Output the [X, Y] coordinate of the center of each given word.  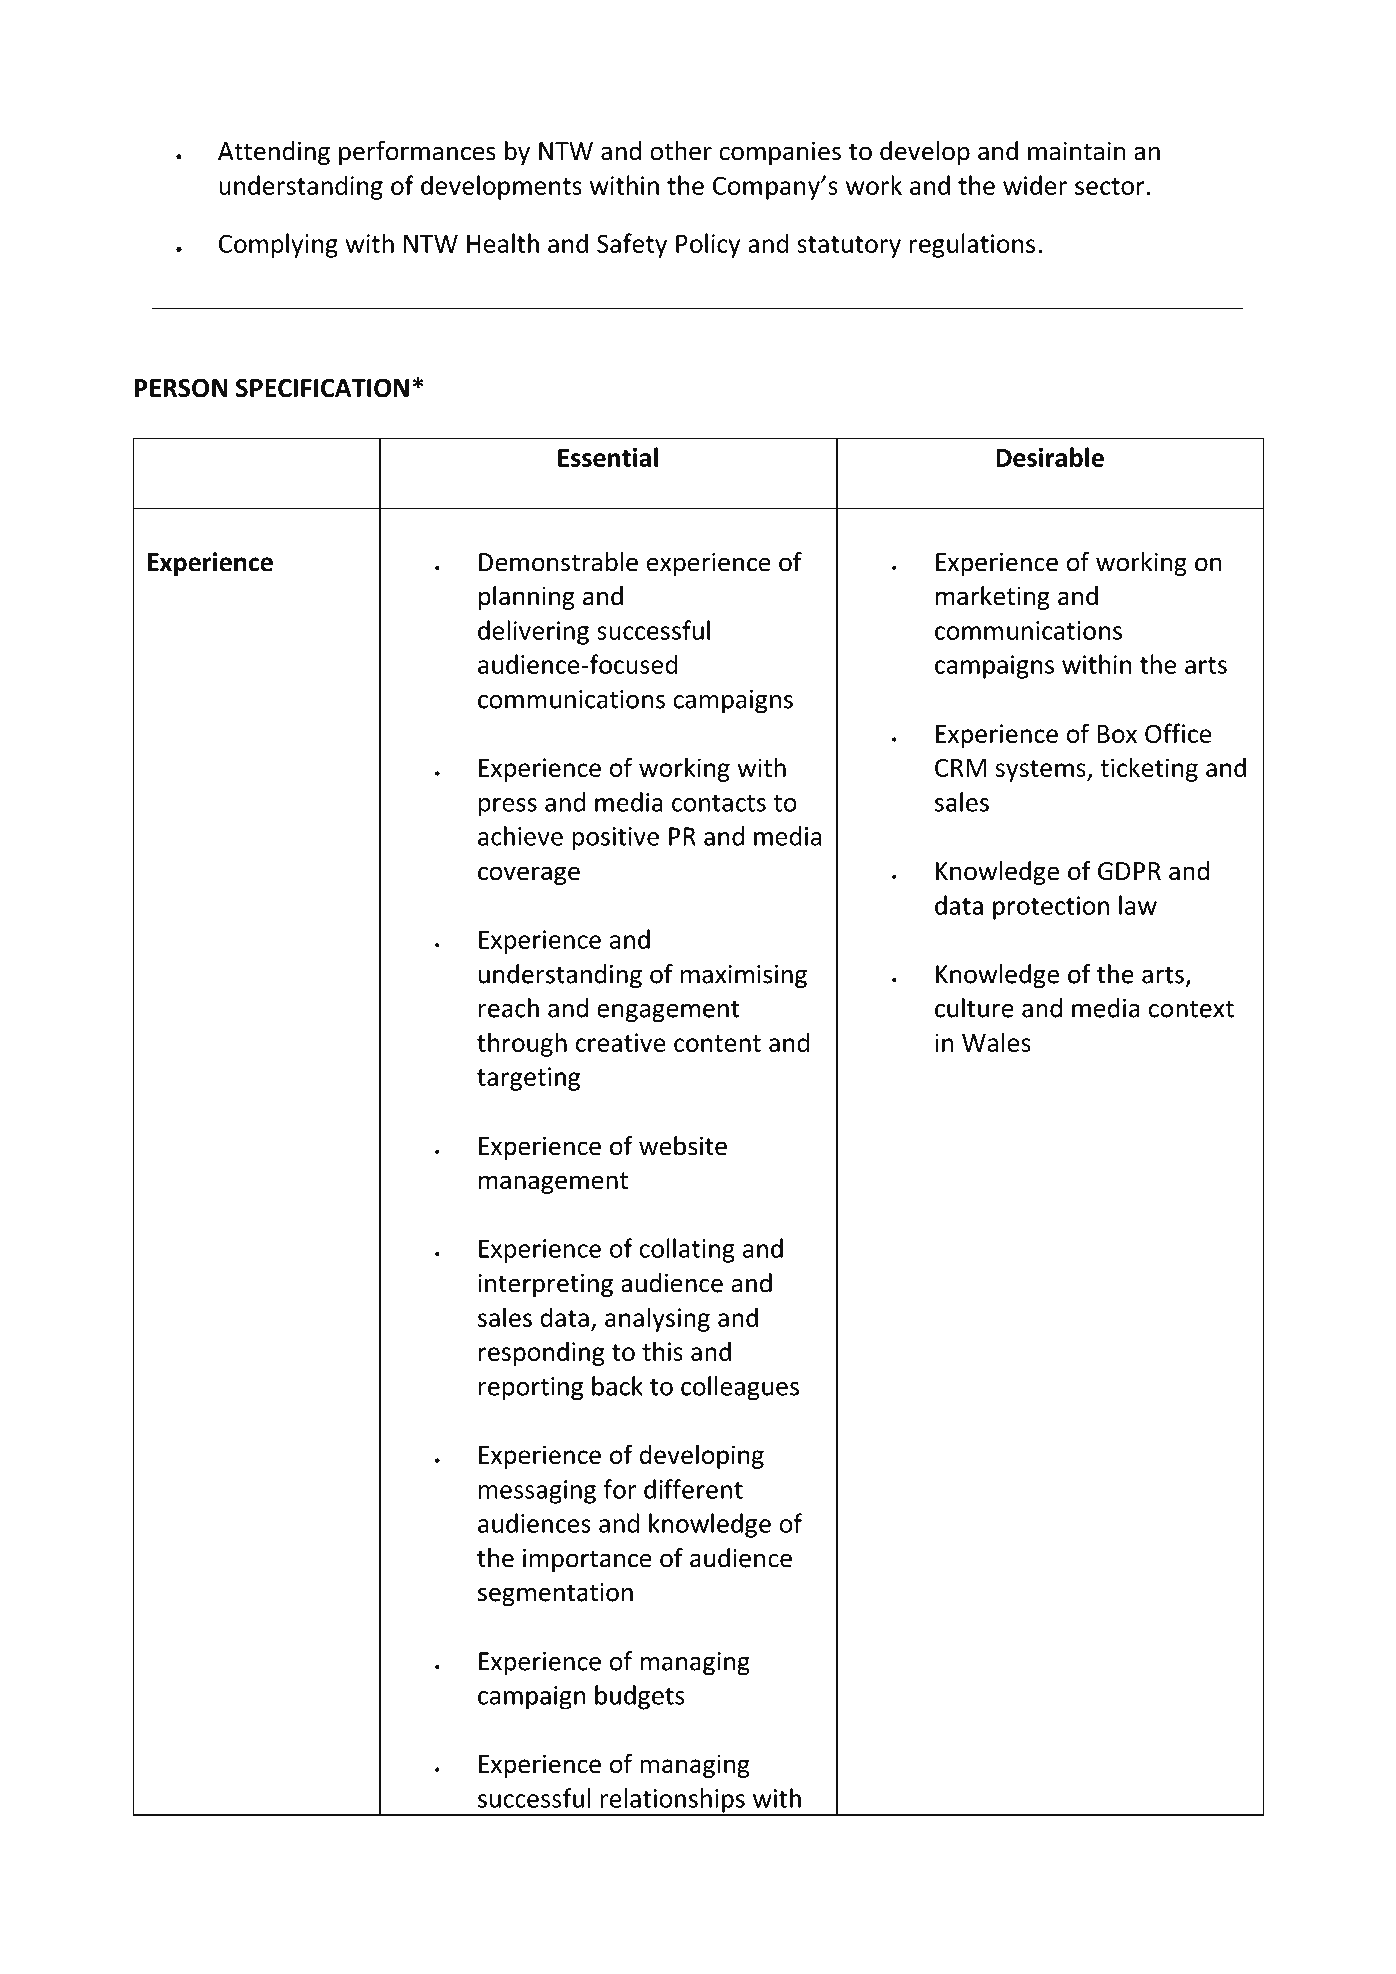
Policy [708, 245]
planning [527, 598]
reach [509, 1008]
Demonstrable [558, 562]
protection [1051, 908]
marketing [993, 598]
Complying [278, 245]
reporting [531, 1389]
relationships [672, 1801]
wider [1035, 185]
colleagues [740, 1388]
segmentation [555, 1594]
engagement [668, 1011]
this [662, 1351]
